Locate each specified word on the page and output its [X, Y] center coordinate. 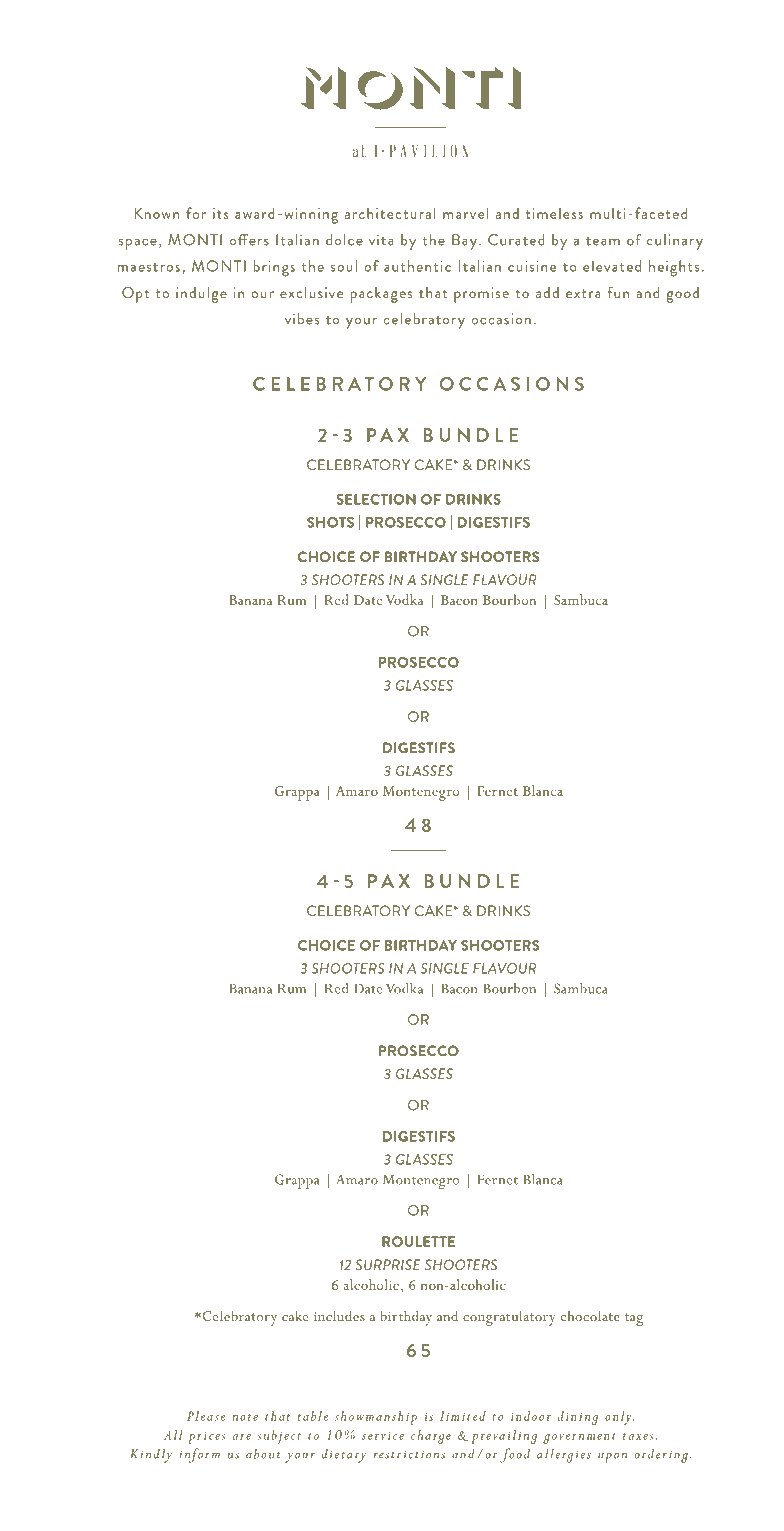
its [220, 213]
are [242, 1437]
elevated [612, 266]
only [619, 1418]
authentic [417, 266]
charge [431, 1437]
